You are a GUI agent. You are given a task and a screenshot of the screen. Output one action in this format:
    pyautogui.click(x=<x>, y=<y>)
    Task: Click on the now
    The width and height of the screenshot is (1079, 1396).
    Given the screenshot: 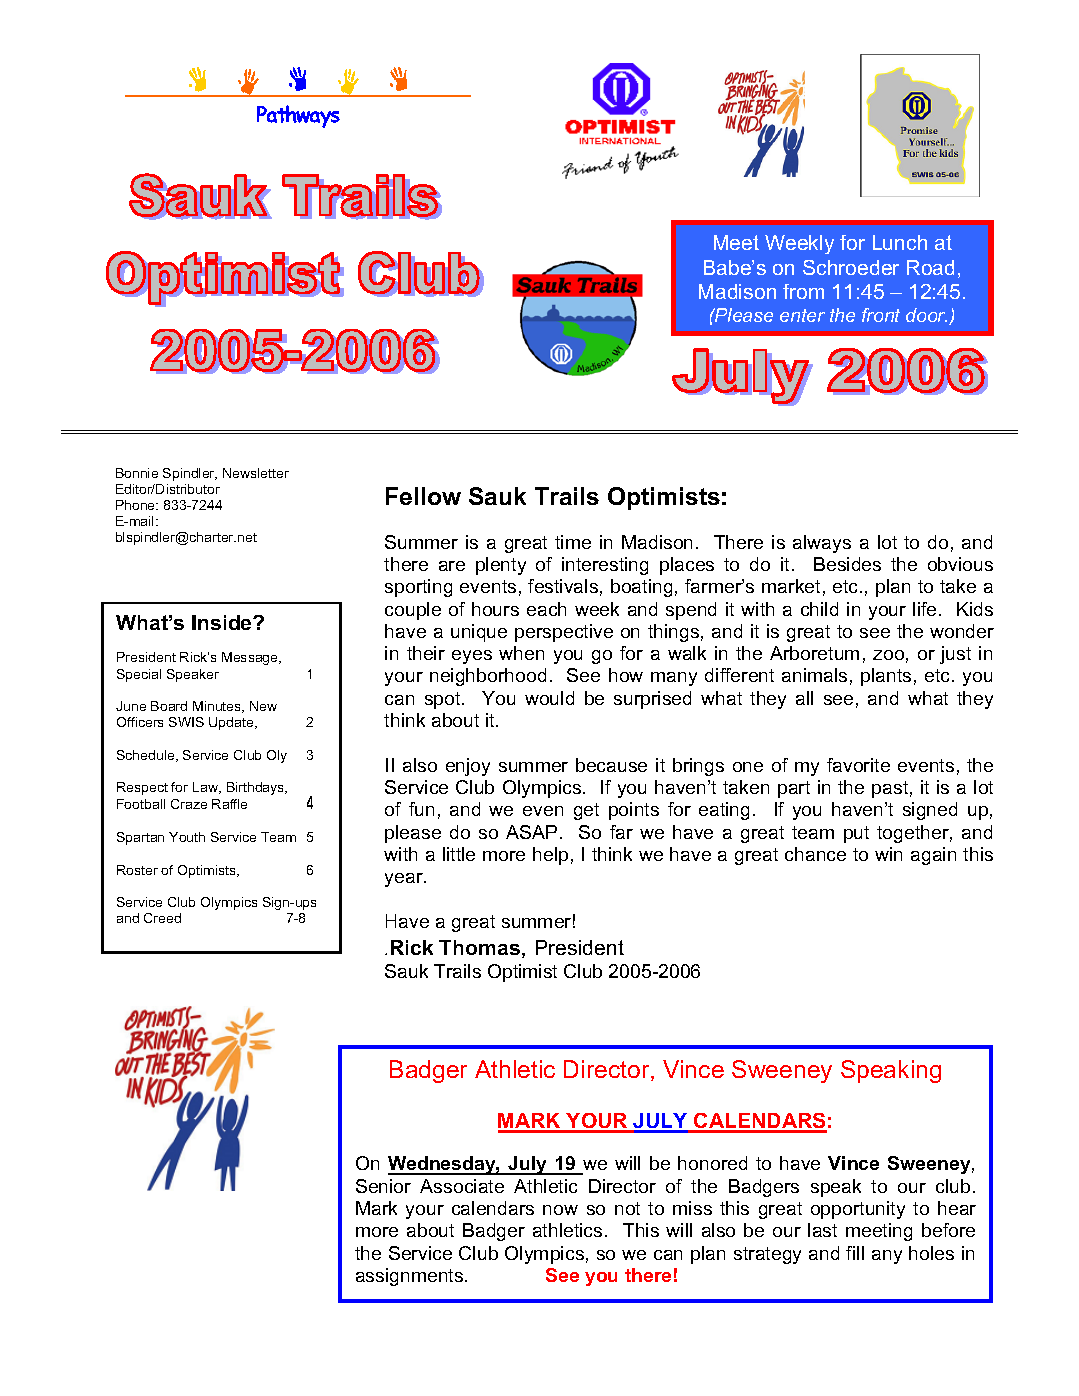 What is the action you would take?
    pyautogui.click(x=560, y=1210)
